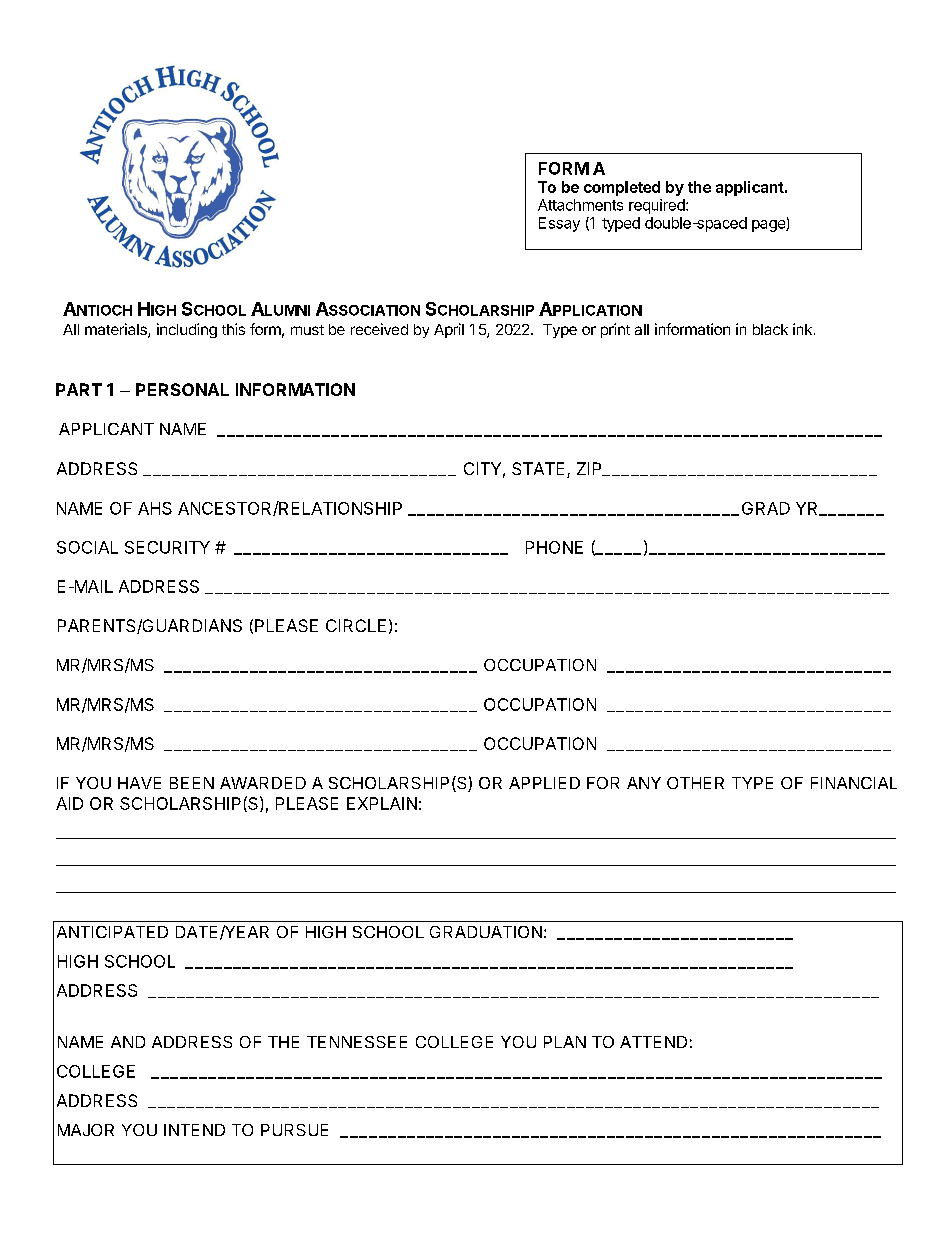  What do you see at coordinates (382, 803) in the image?
I see `EXPLAIN` at bounding box center [382, 803].
